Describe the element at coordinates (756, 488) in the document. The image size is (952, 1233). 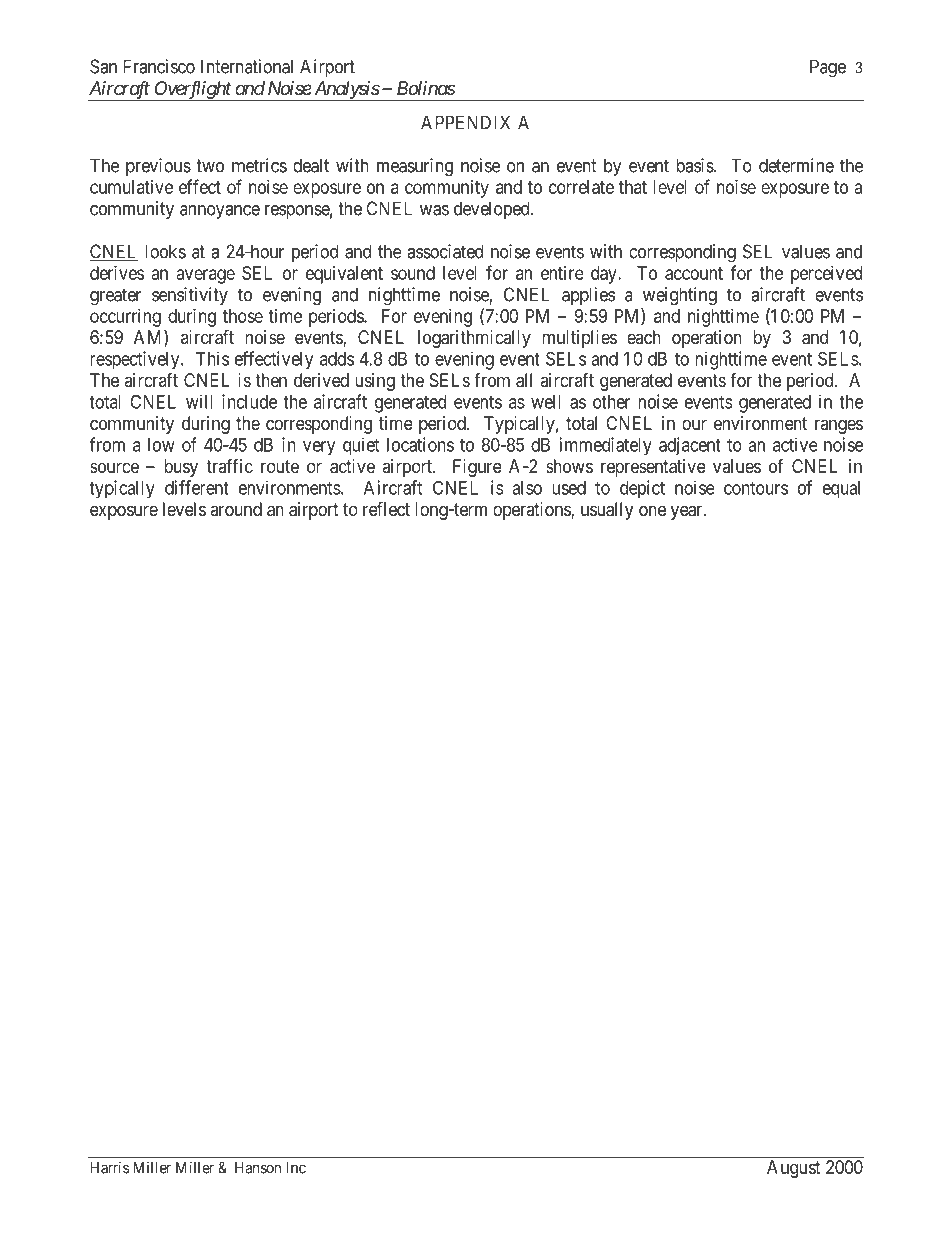
I see `contours` at that location.
